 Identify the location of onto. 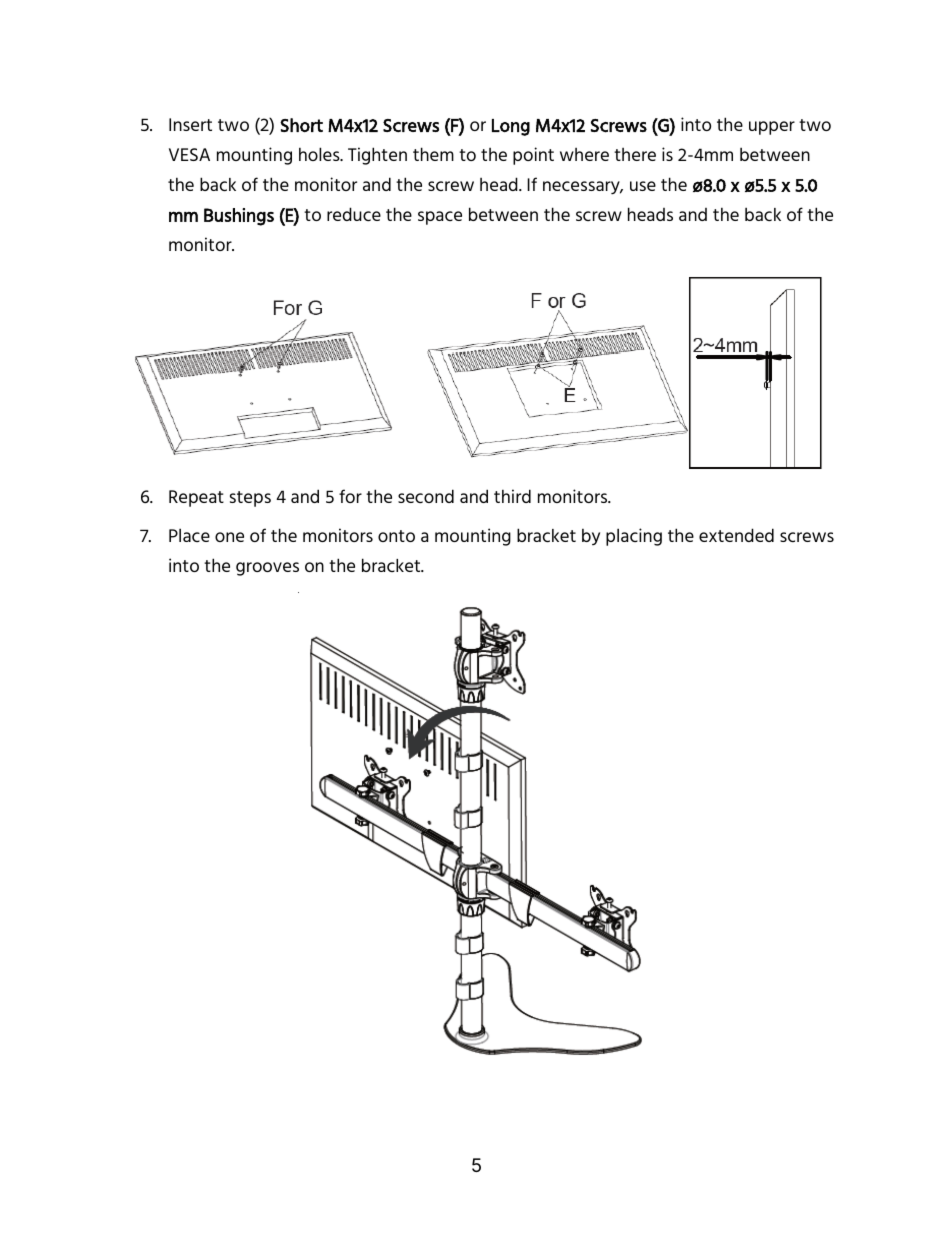
(396, 536).
